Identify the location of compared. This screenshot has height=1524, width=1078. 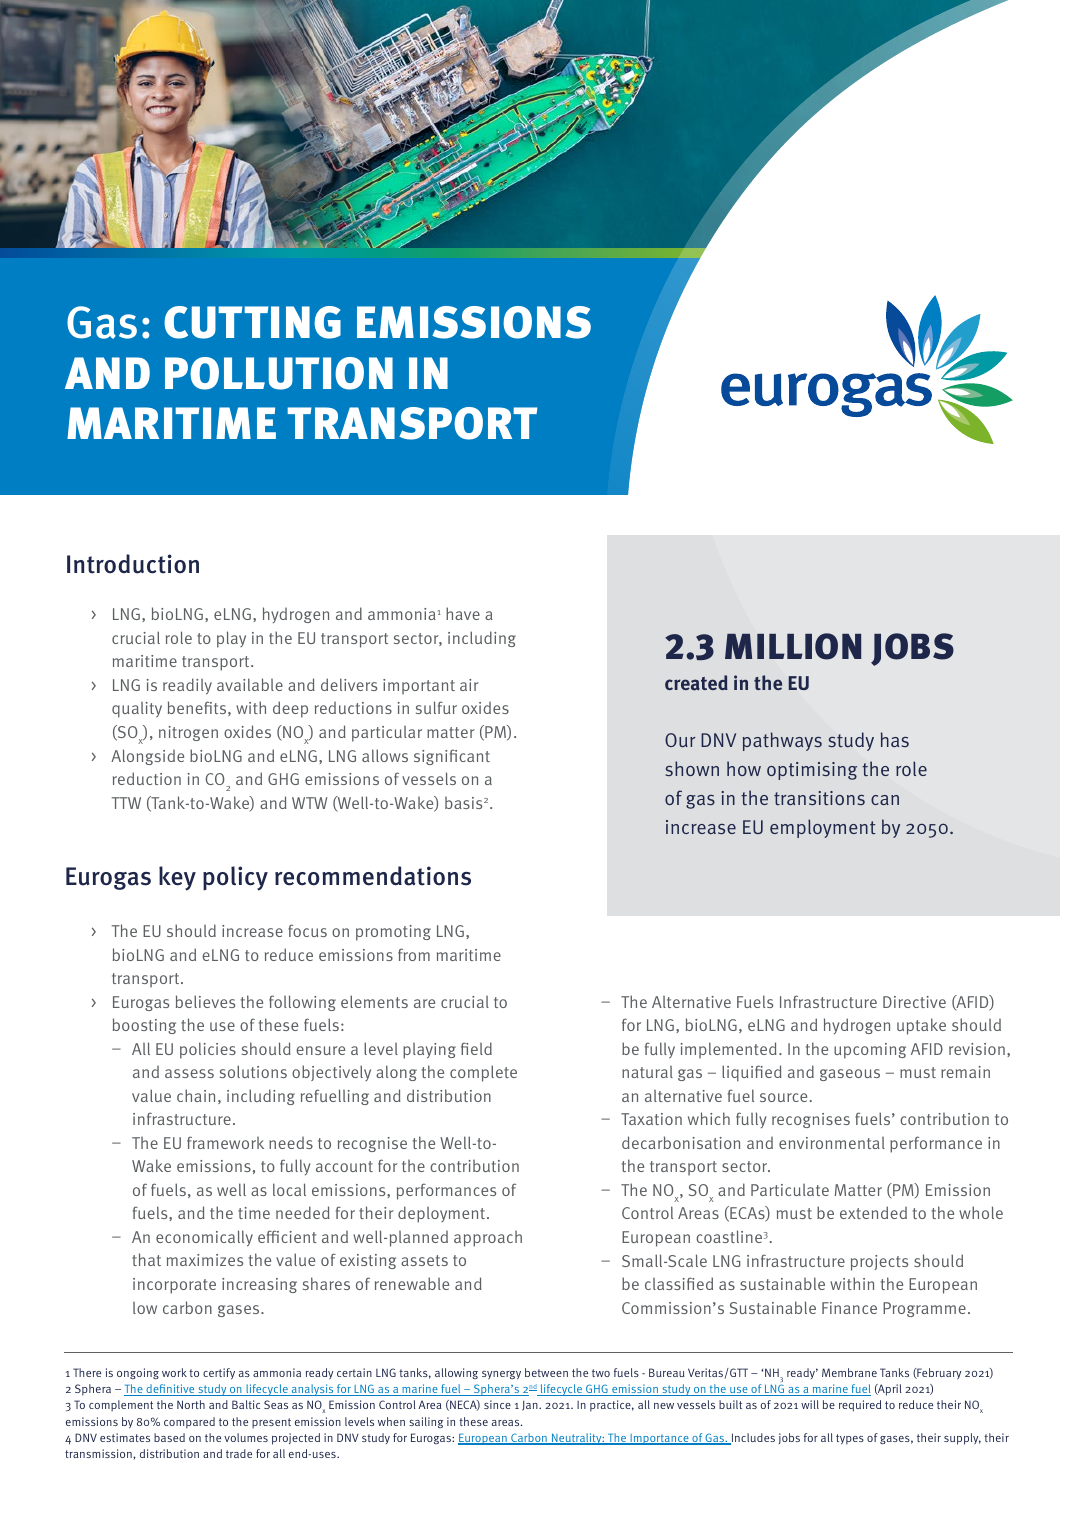
(189, 1423).
